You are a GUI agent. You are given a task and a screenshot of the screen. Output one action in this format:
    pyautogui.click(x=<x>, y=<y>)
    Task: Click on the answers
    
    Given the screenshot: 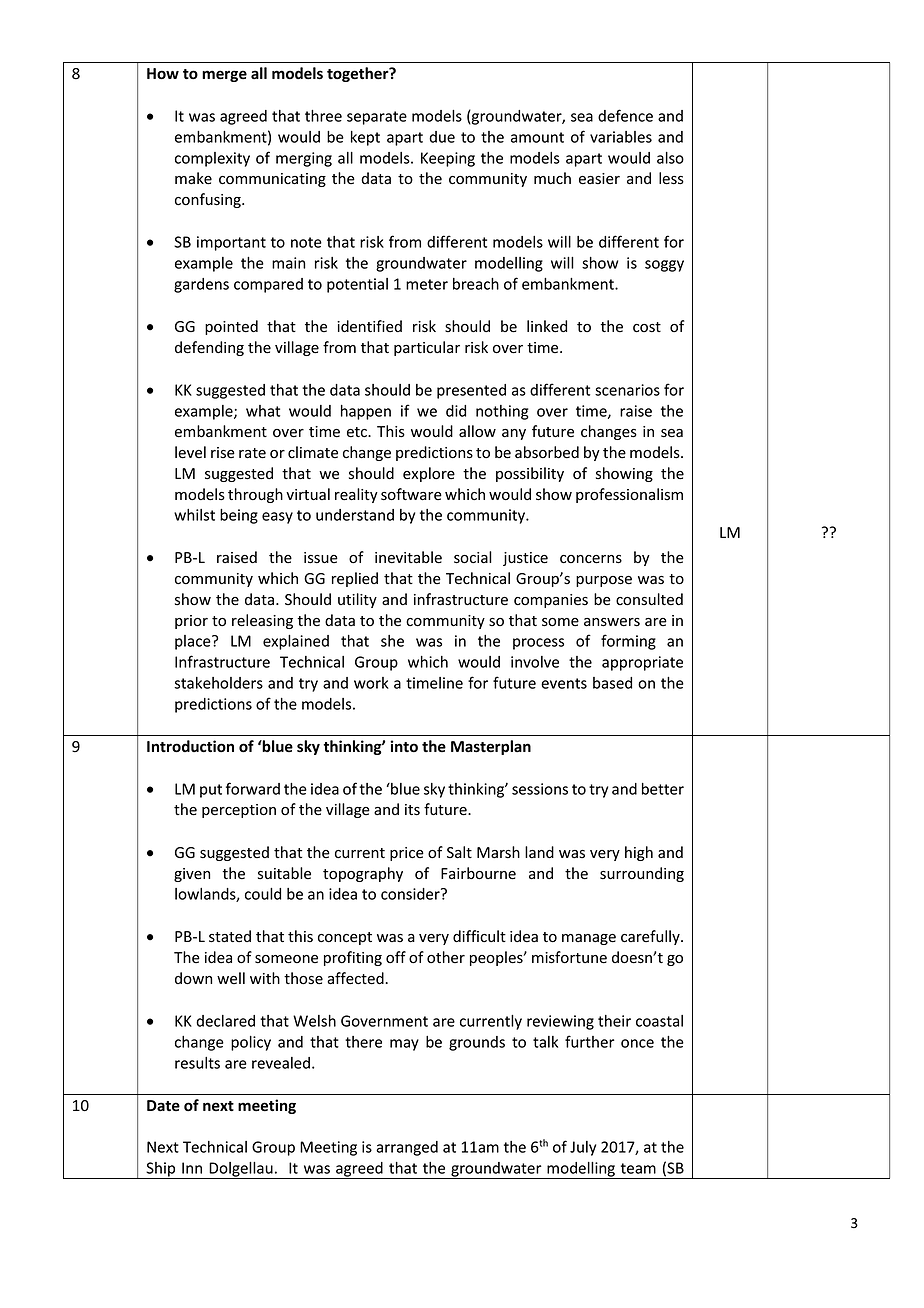 What is the action you would take?
    pyautogui.click(x=612, y=622)
